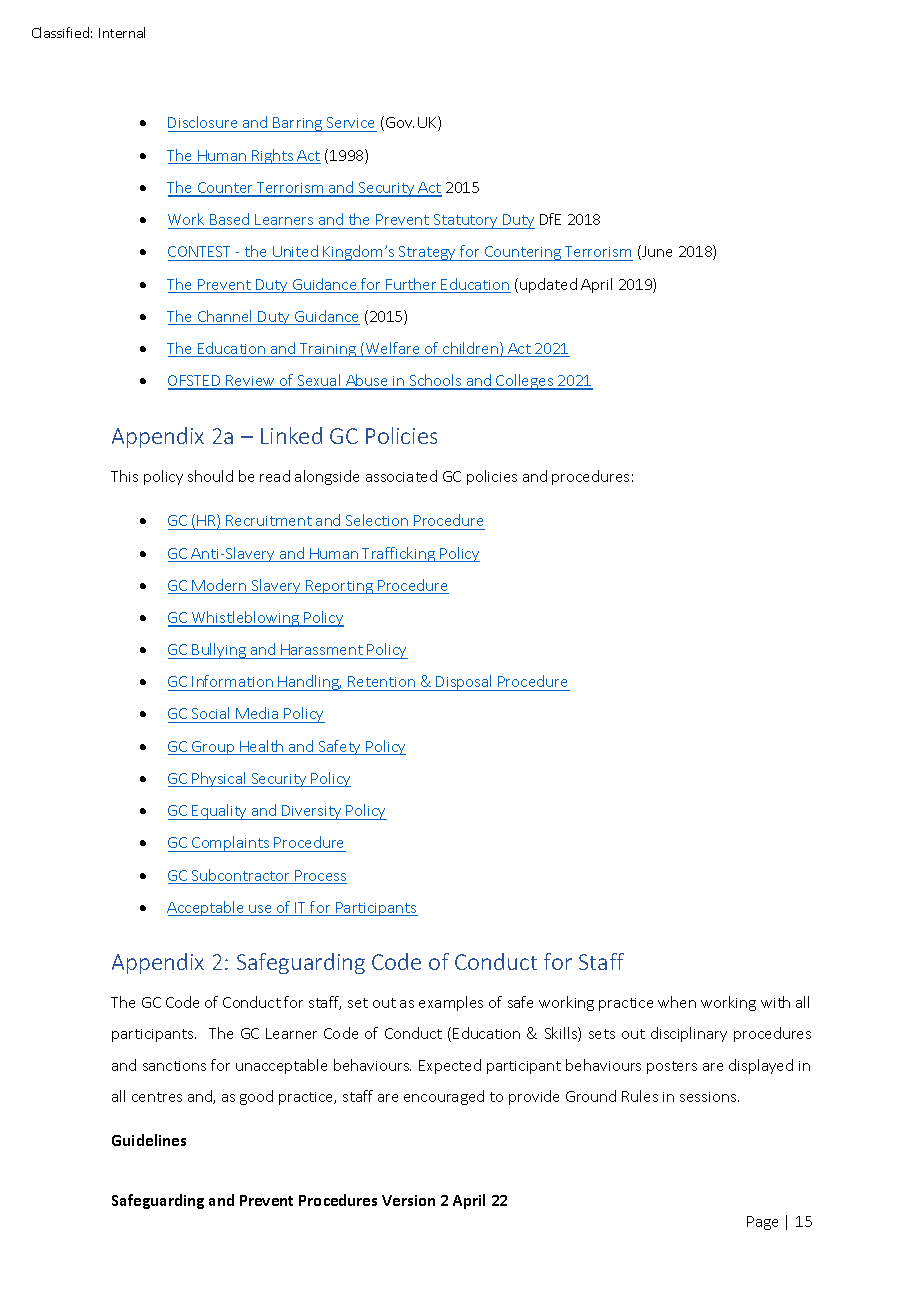 The width and height of the document is (924, 1308). What do you see at coordinates (525, 382) in the document?
I see `Colleges` at bounding box center [525, 382].
